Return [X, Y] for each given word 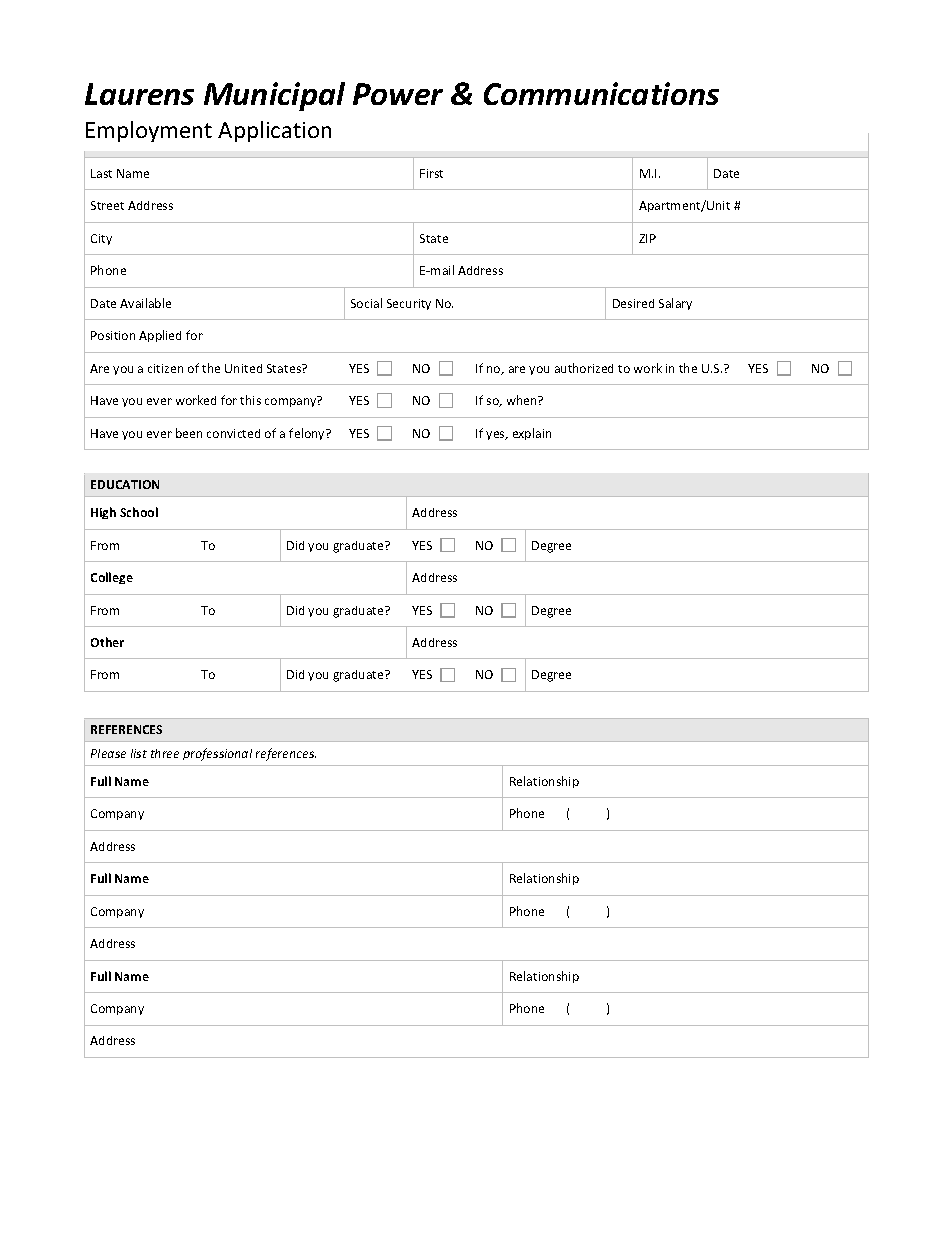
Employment [149, 131]
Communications [601, 93]
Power [398, 94]
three [165, 753]
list [139, 753]
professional [217, 754]
